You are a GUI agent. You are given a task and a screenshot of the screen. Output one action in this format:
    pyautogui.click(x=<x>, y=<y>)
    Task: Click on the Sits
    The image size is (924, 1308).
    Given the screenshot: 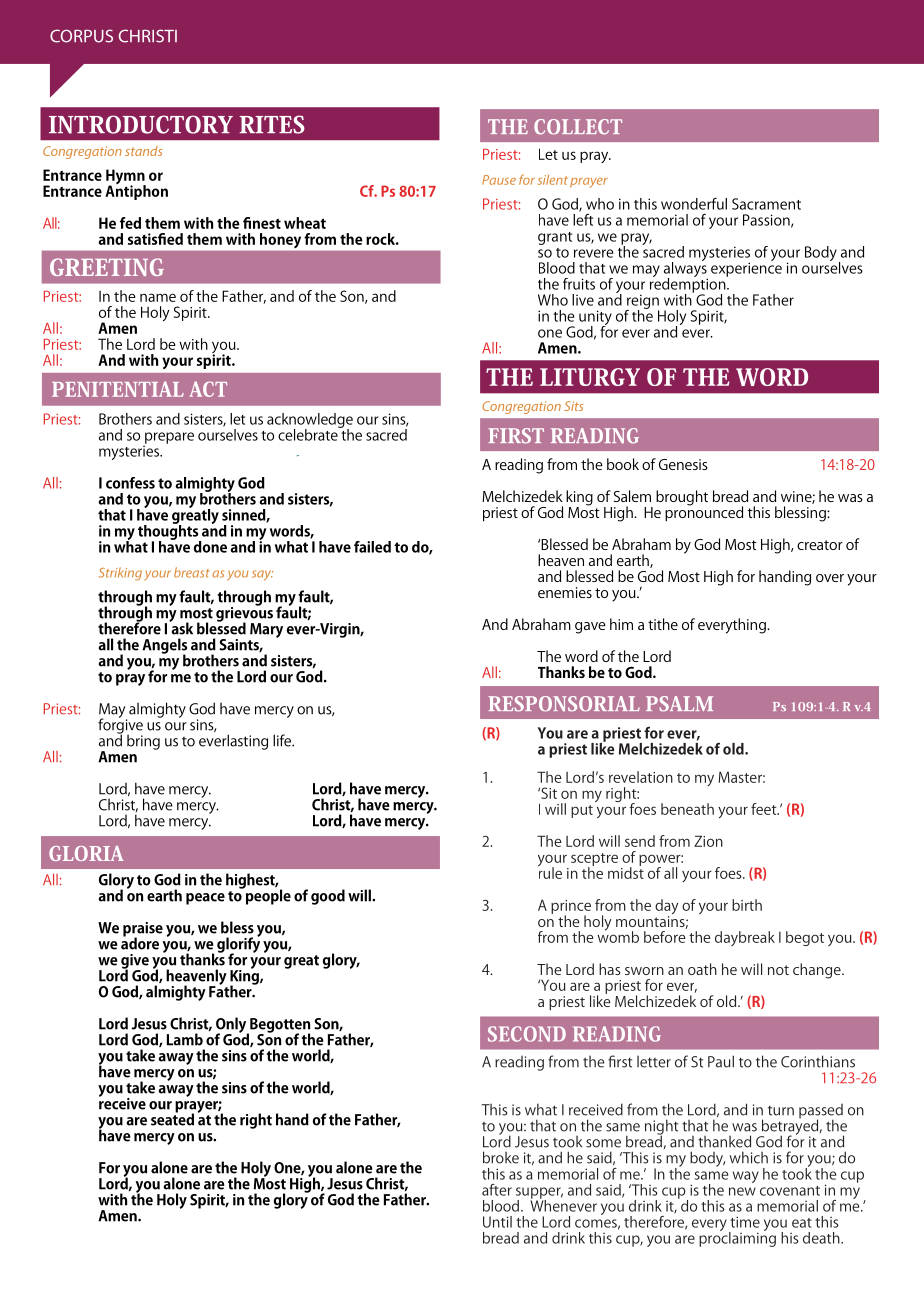 What is the action you would take?
    pyautogui.click(x=574, y=406)
